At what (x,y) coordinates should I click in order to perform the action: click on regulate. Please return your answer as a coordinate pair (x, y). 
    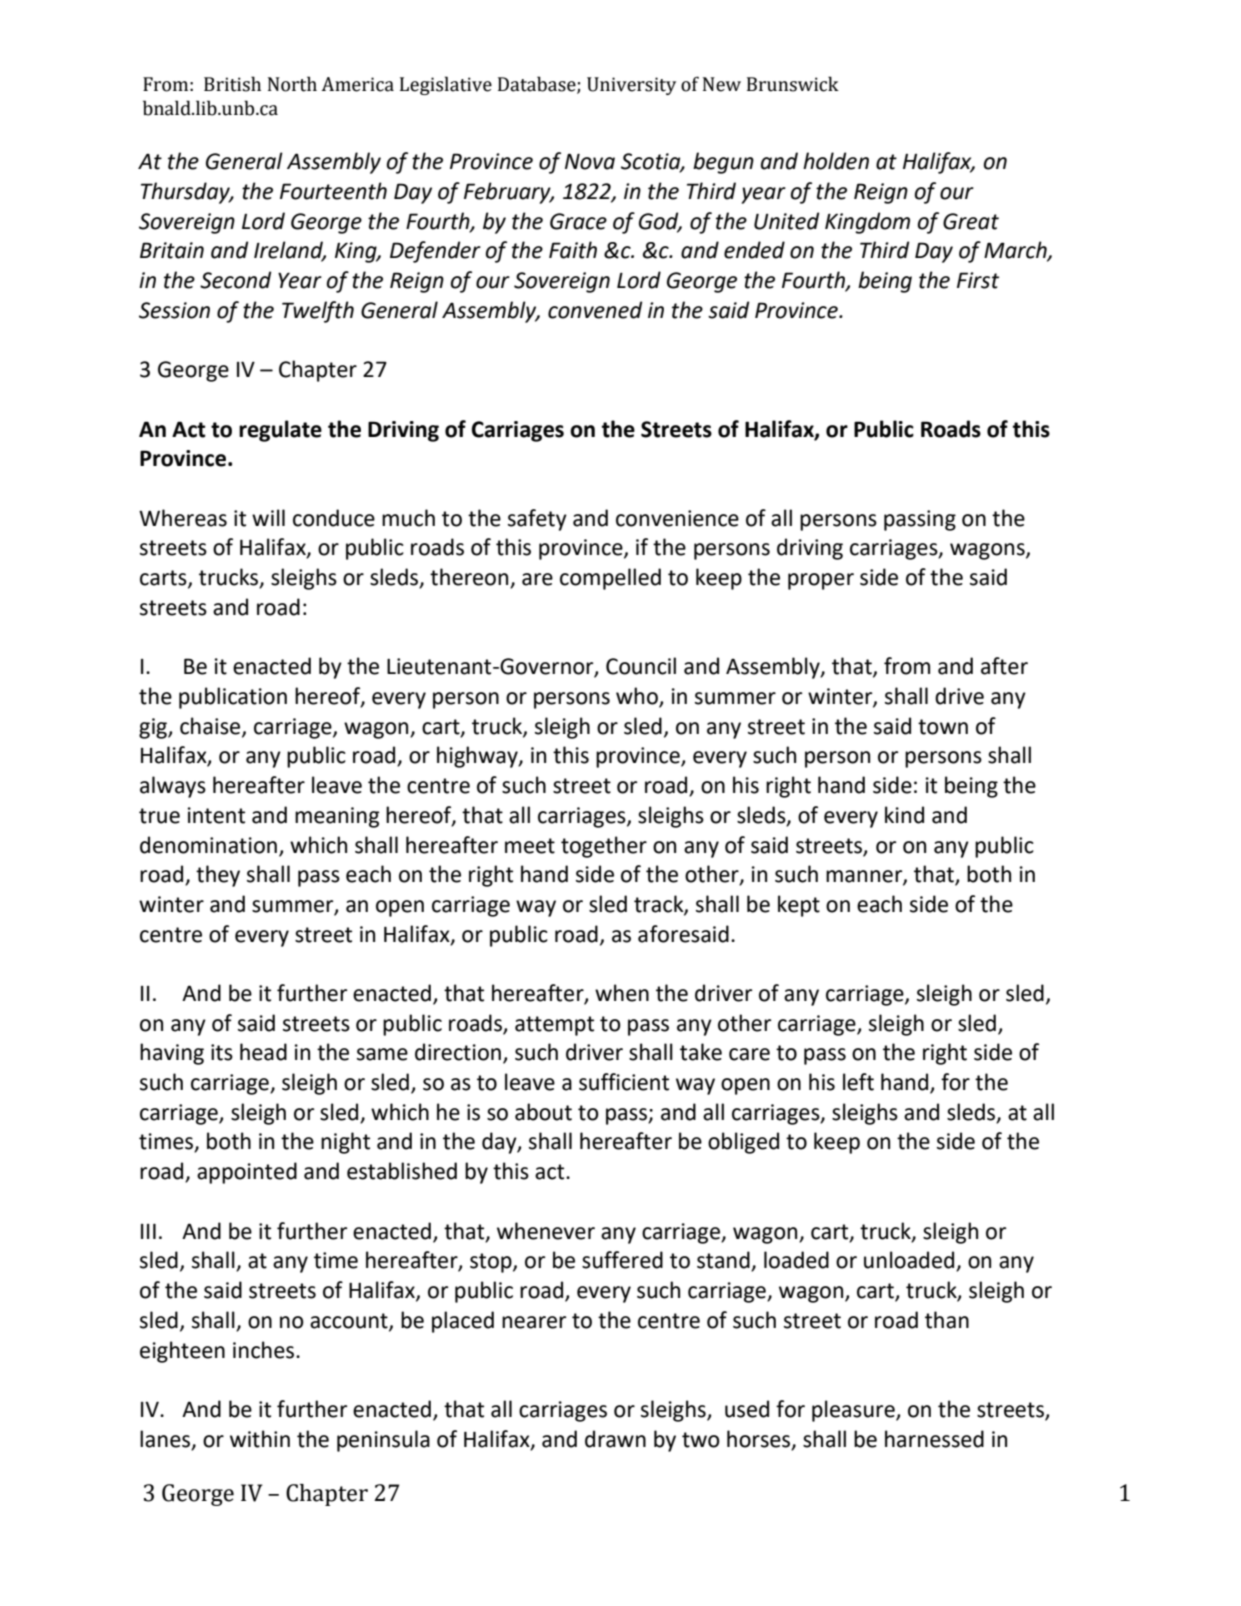
    Looking at the image, I should click on (280, 431).
